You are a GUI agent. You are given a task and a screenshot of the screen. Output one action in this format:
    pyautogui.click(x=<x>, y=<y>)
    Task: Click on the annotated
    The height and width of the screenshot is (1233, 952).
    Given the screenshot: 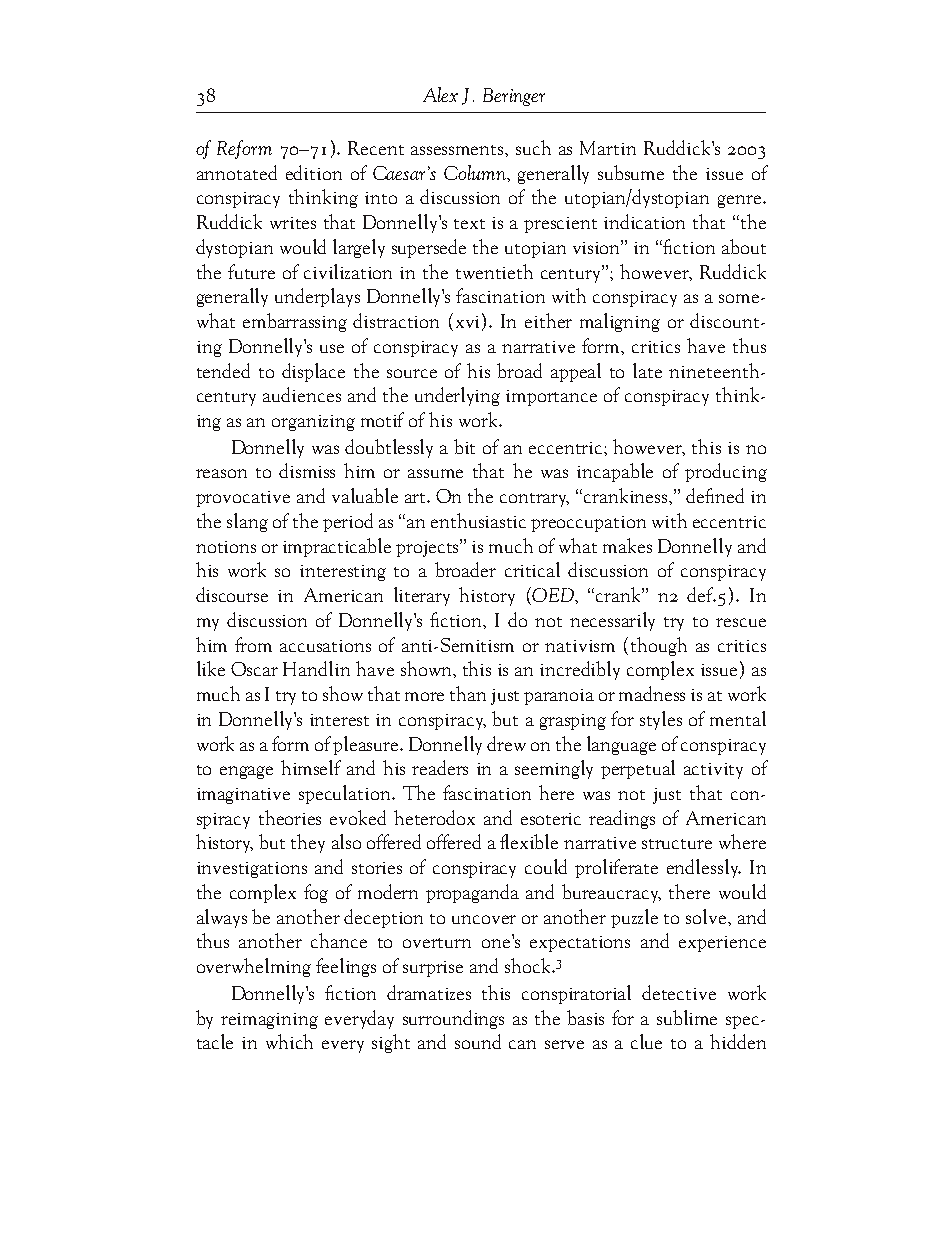 What is the action you would take?
    pyautogui.click(x=237, y=172)
